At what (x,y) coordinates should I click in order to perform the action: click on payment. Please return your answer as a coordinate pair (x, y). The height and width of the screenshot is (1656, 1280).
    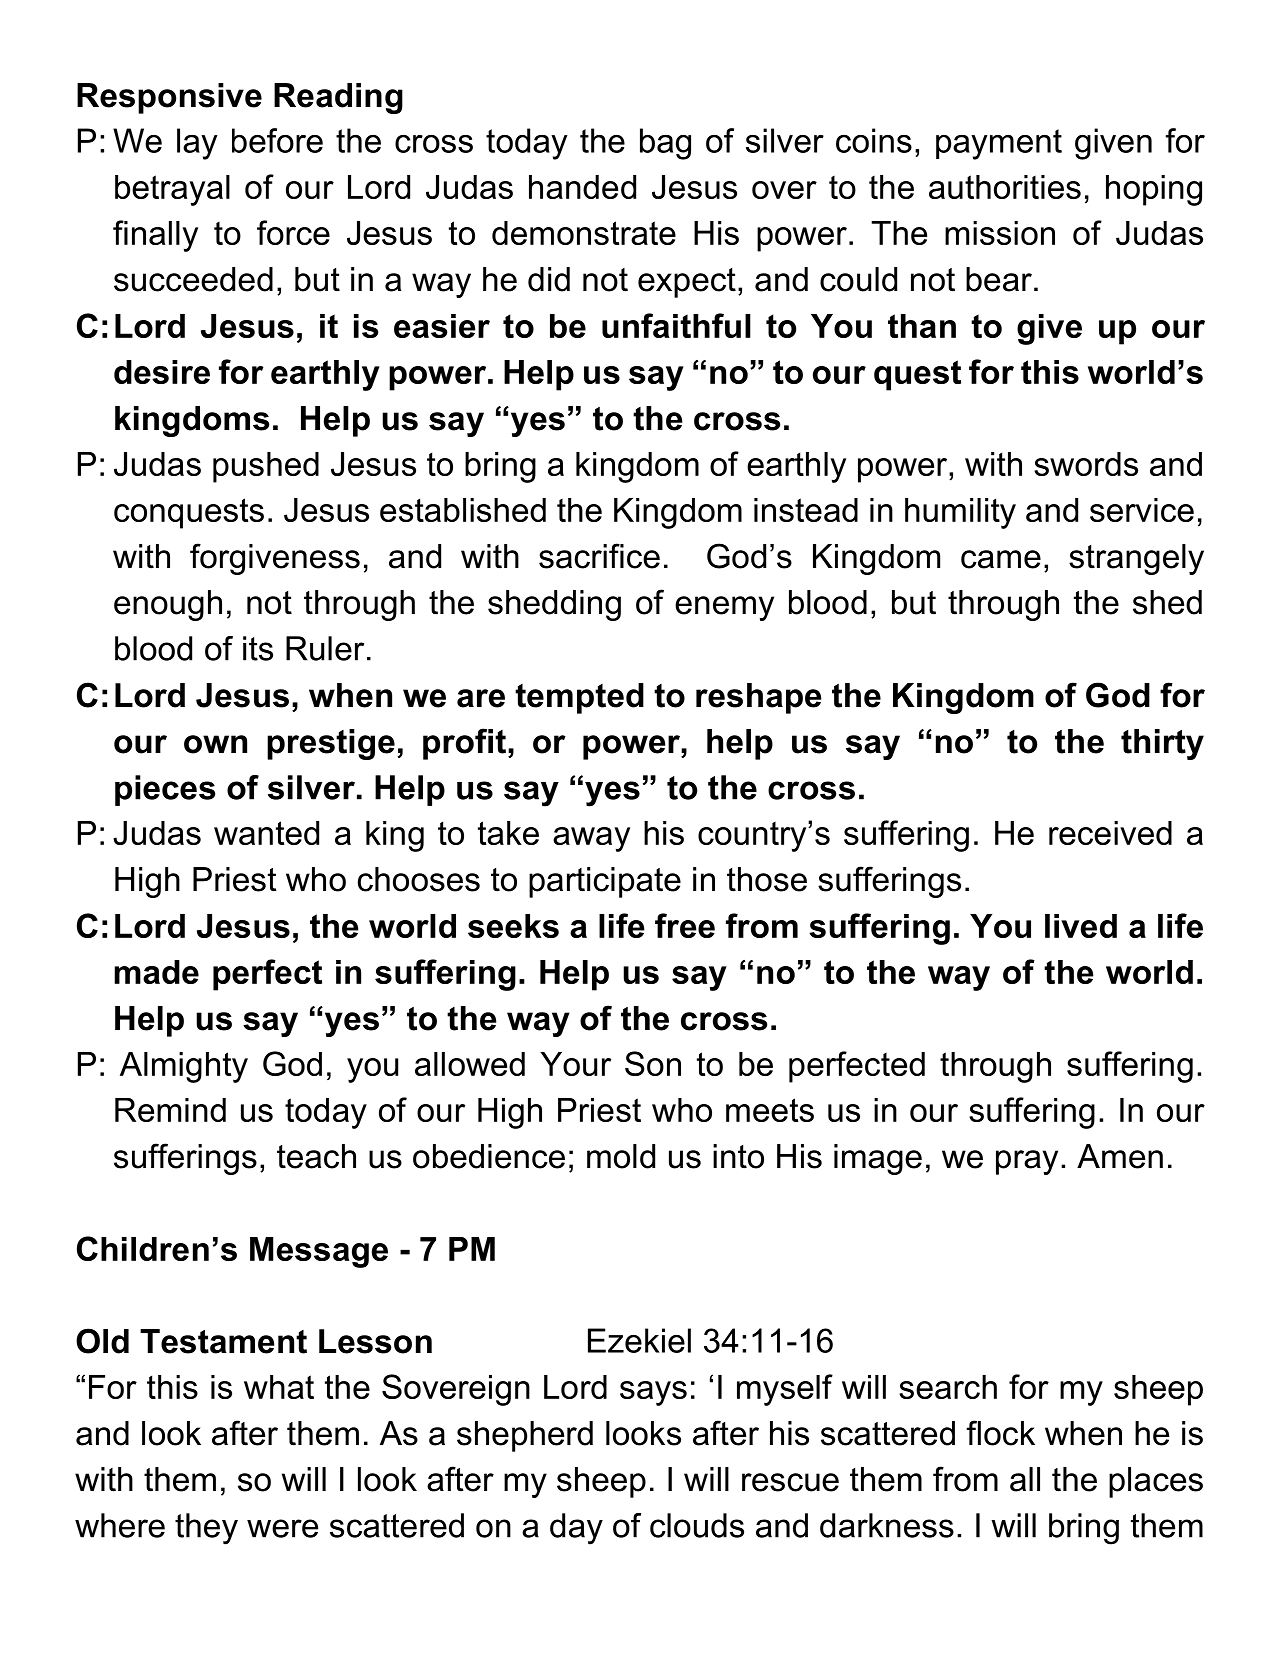
    Looking at the image, I should click on (999, 144).
